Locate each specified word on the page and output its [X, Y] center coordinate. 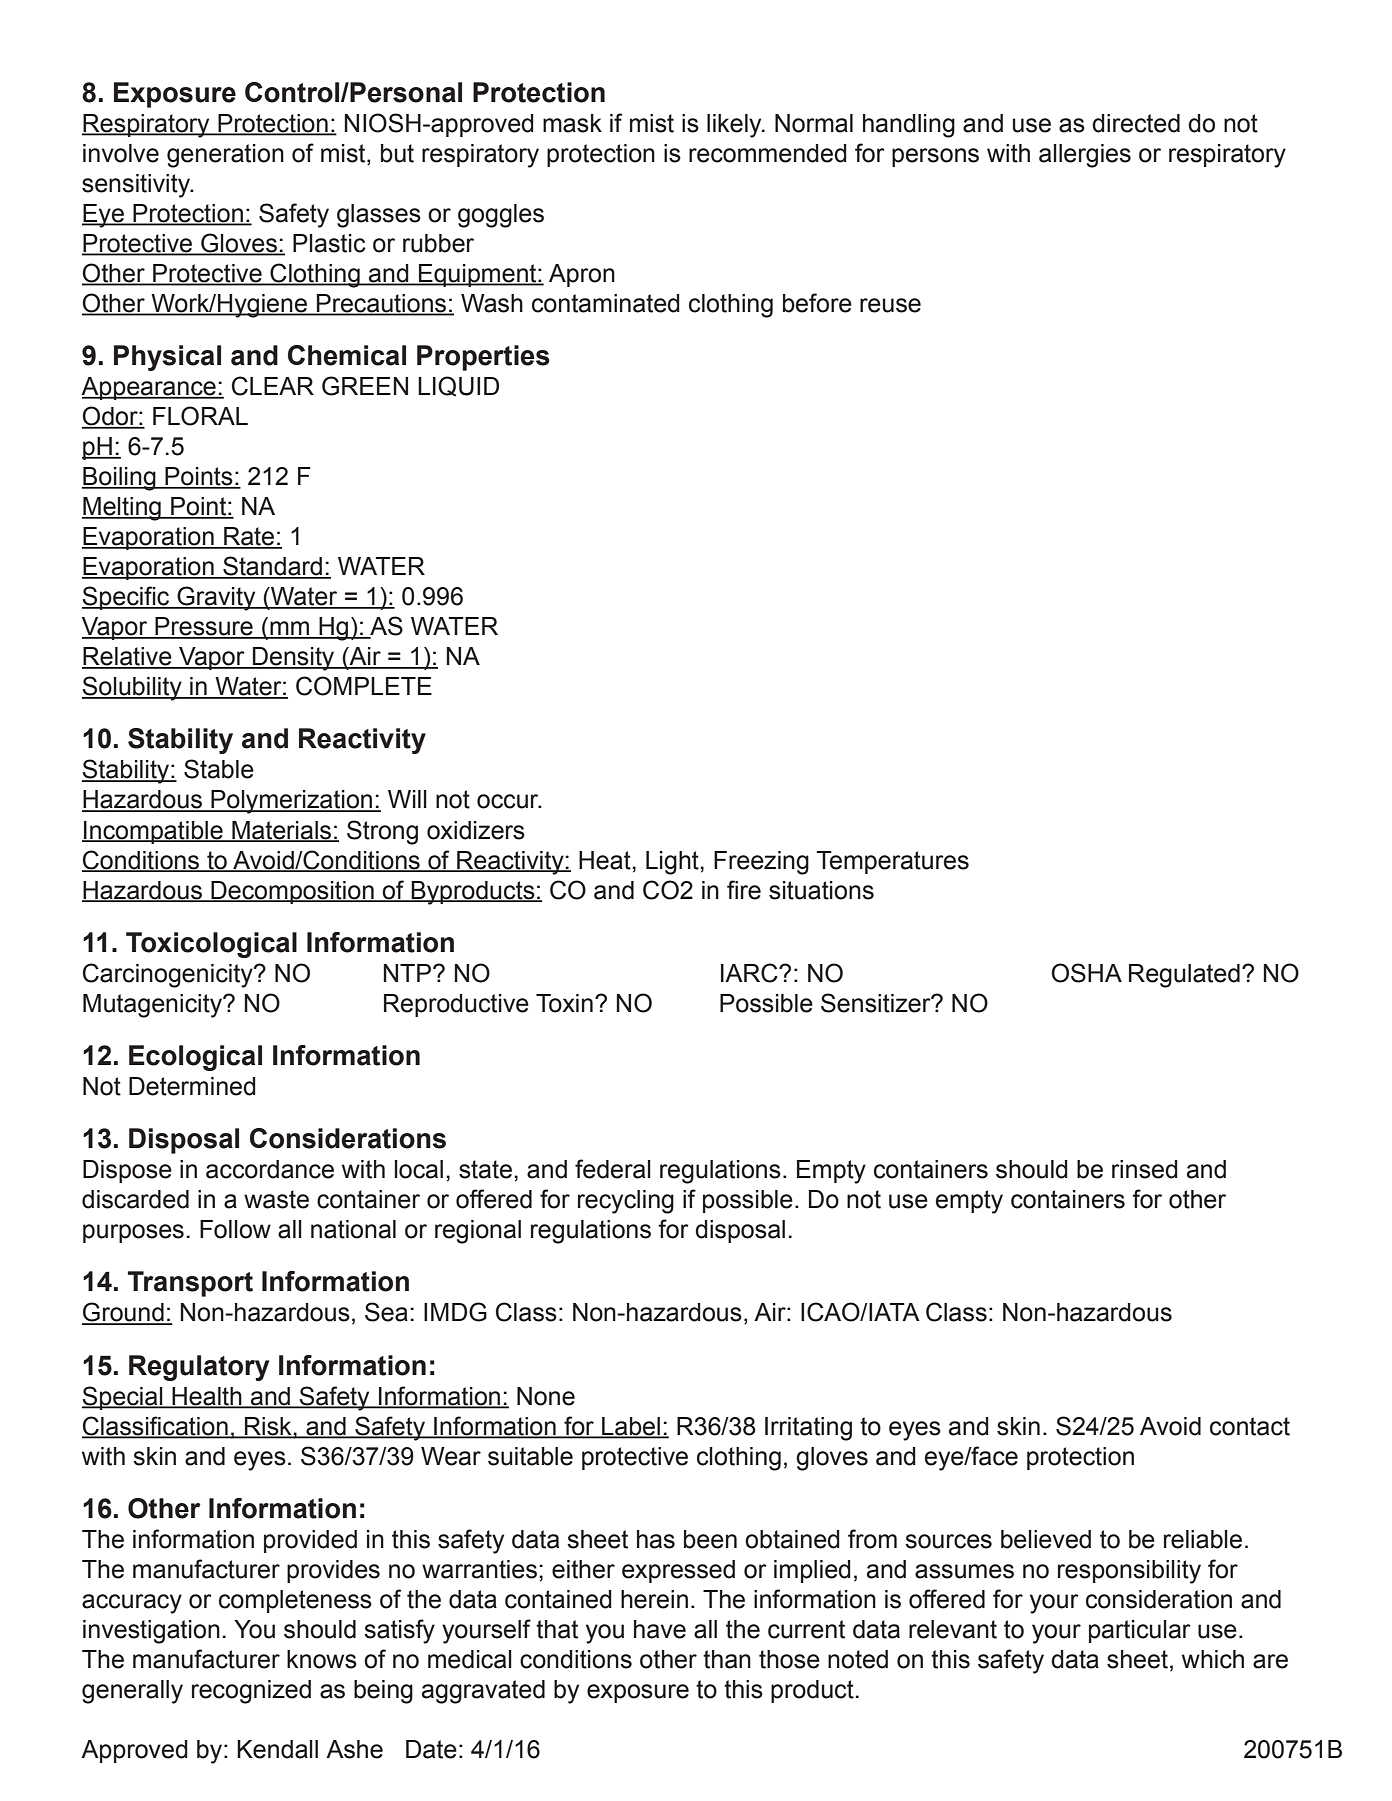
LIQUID [458, 386]
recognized [251, 1692]
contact [1250, 1426]
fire [744, 890]
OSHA [1086, 973]
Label [631, 1427]
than [727, 1659]
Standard [273, 567]
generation [225, 156]
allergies [1085, 156]
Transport [190, 1284]
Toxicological [211, 945]
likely [735, 126]
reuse [890, 305]
